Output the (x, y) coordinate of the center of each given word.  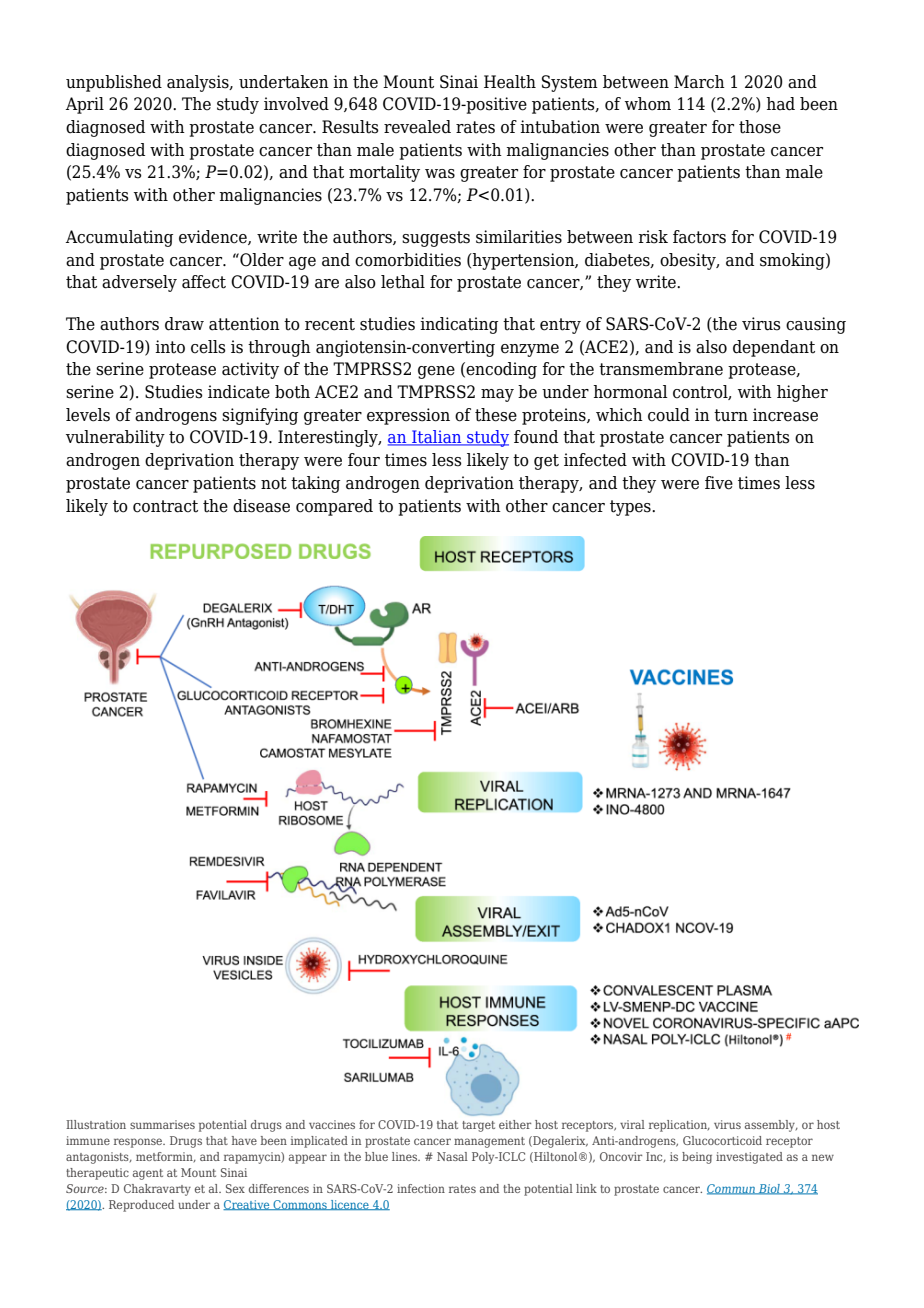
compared (334, 507)
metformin (165, 1157)
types (631, 508)
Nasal (452, 1156)
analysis (199, 83)
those (760, 127)
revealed (417, 127)
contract (165, 506)
